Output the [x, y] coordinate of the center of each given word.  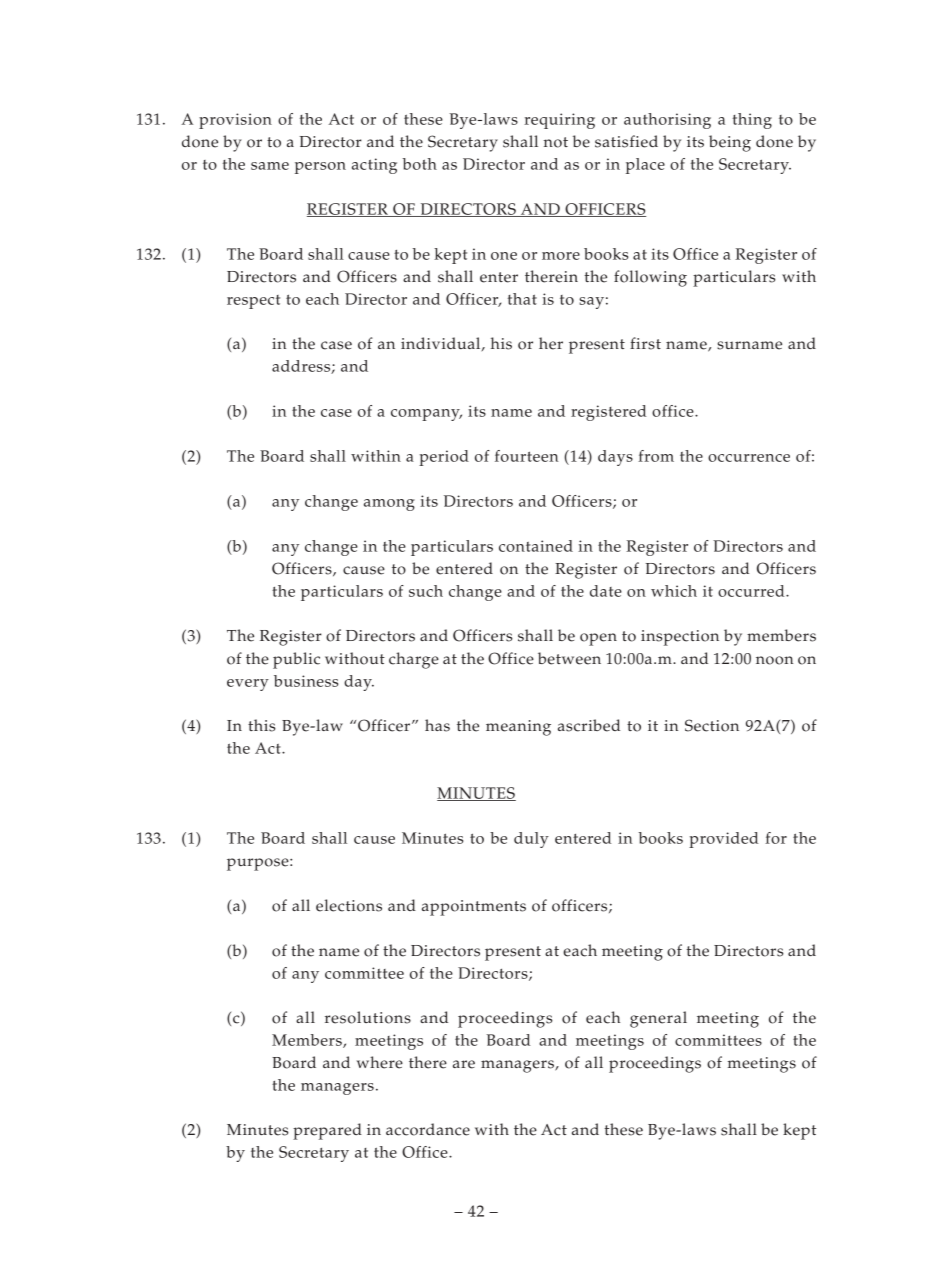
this [262, 725]
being [730, 143]
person [320, 168]
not [556, 142]
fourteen [526, 456]
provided [723, 840]
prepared [327, 1131]
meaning [518, 728]
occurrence [749, 458]
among [389, 505]
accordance [428, 1129]
